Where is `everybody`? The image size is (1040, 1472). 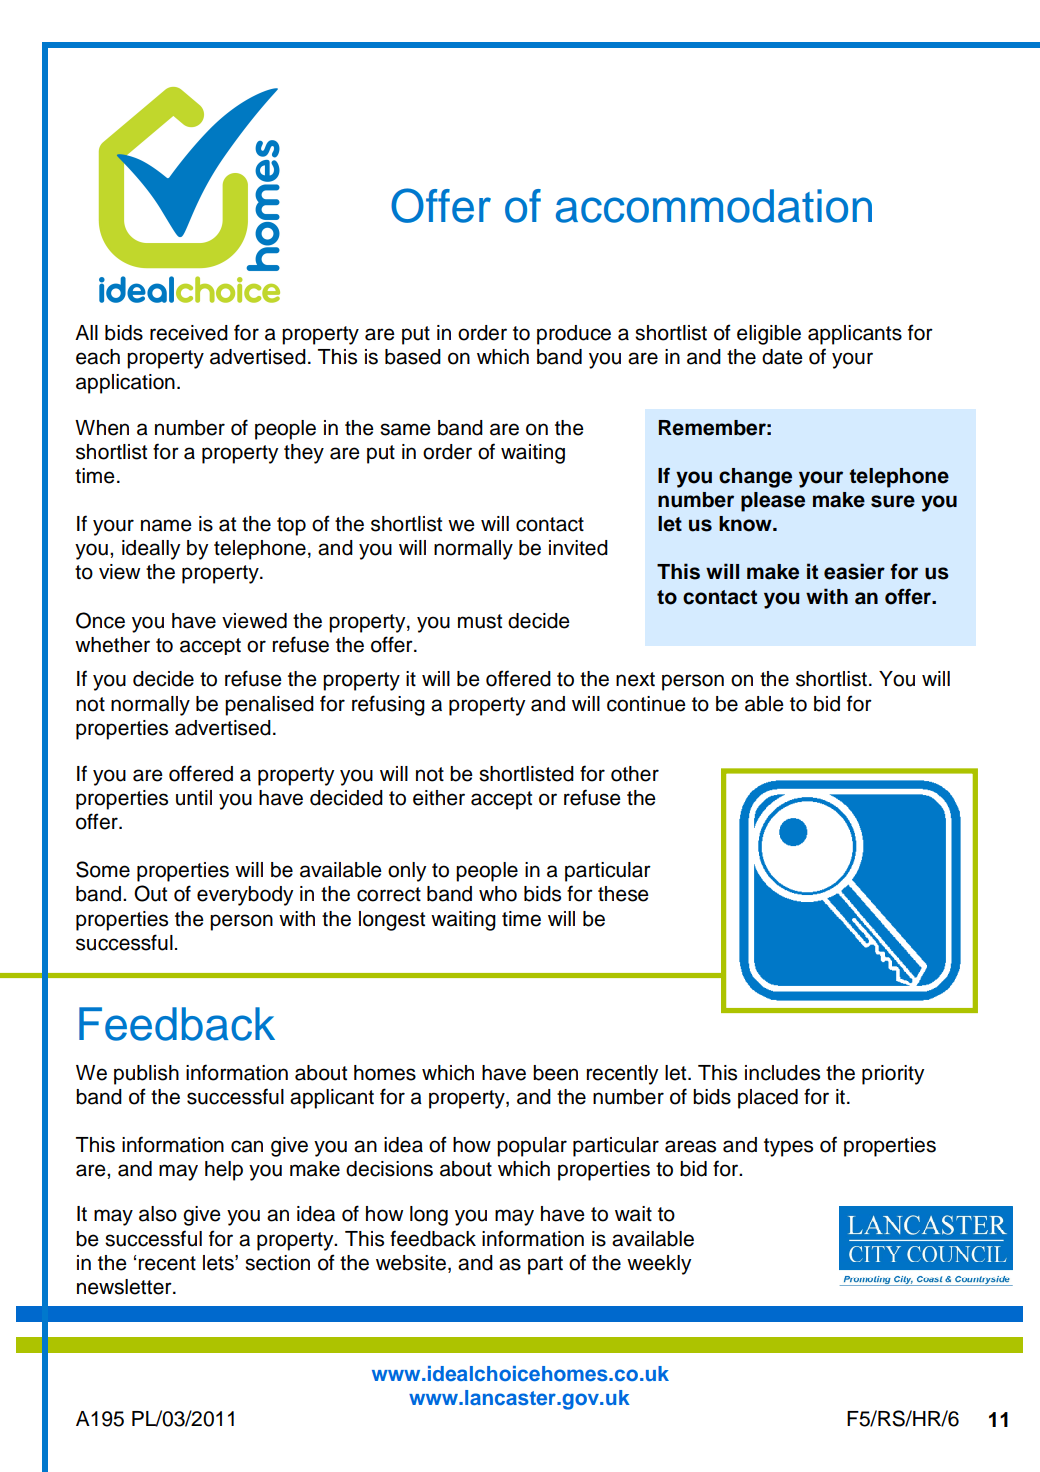
everybody is located at coordinates (245, 896).
